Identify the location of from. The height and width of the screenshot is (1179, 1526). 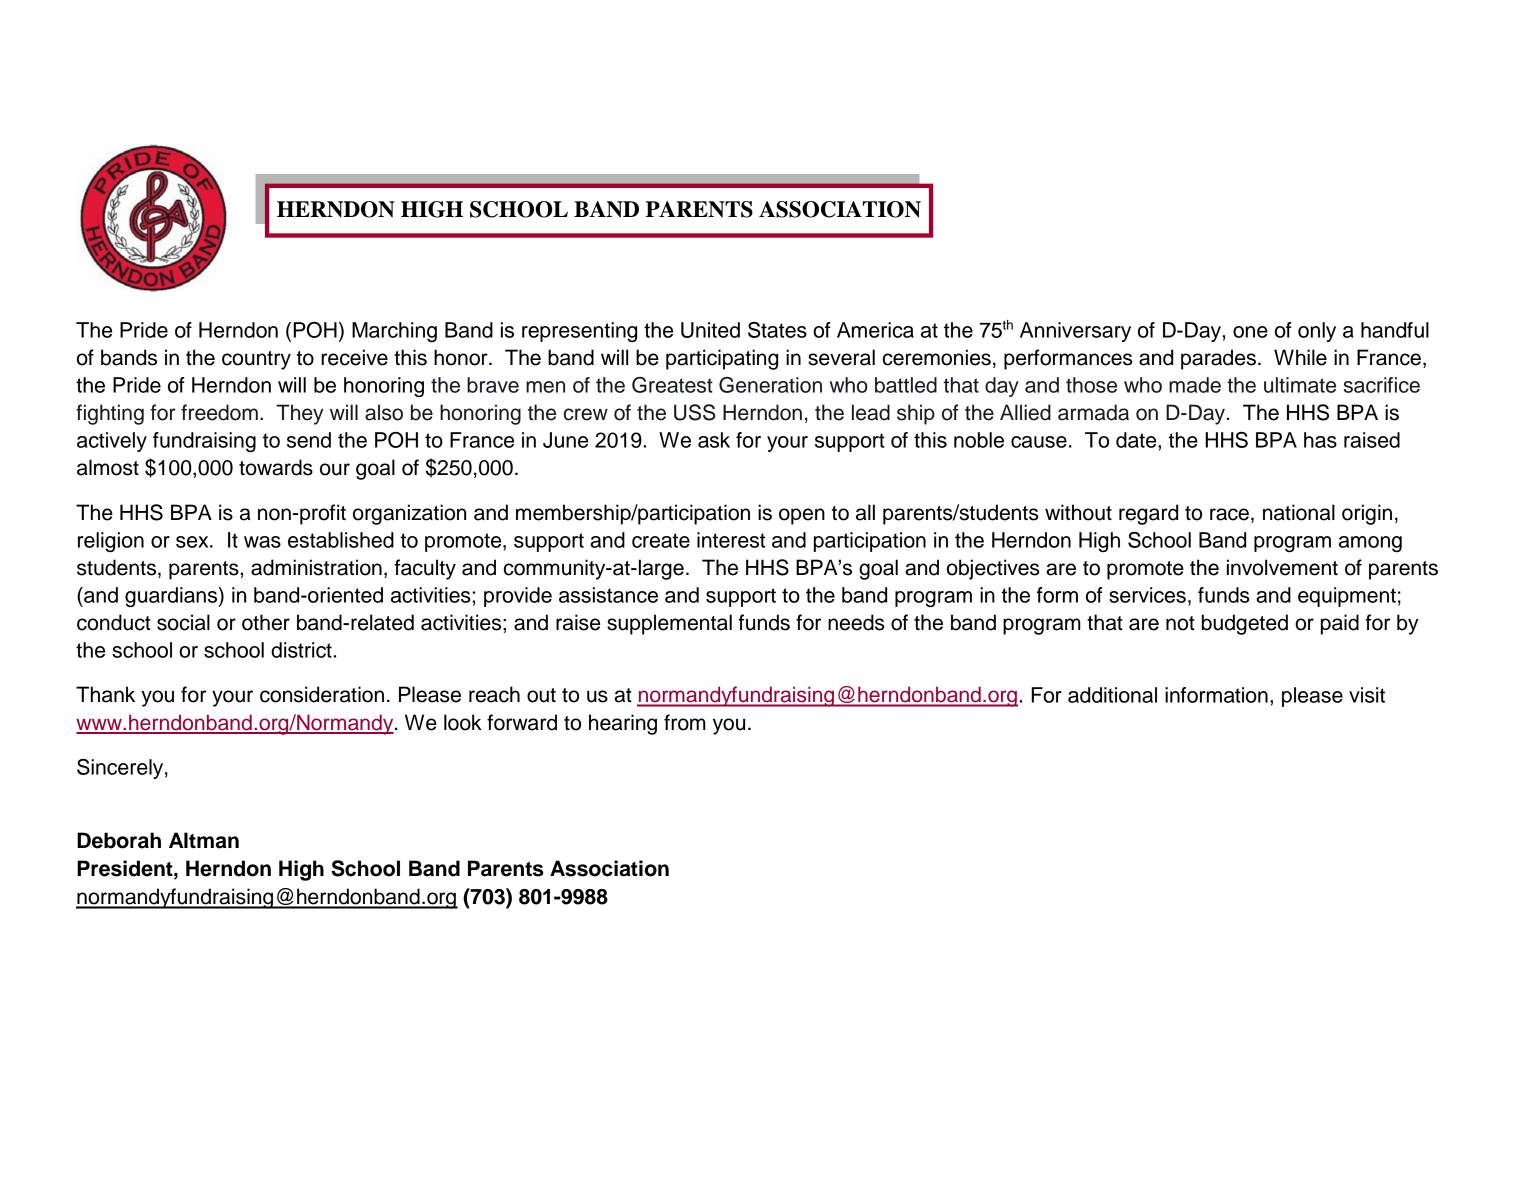
(685, 722).
